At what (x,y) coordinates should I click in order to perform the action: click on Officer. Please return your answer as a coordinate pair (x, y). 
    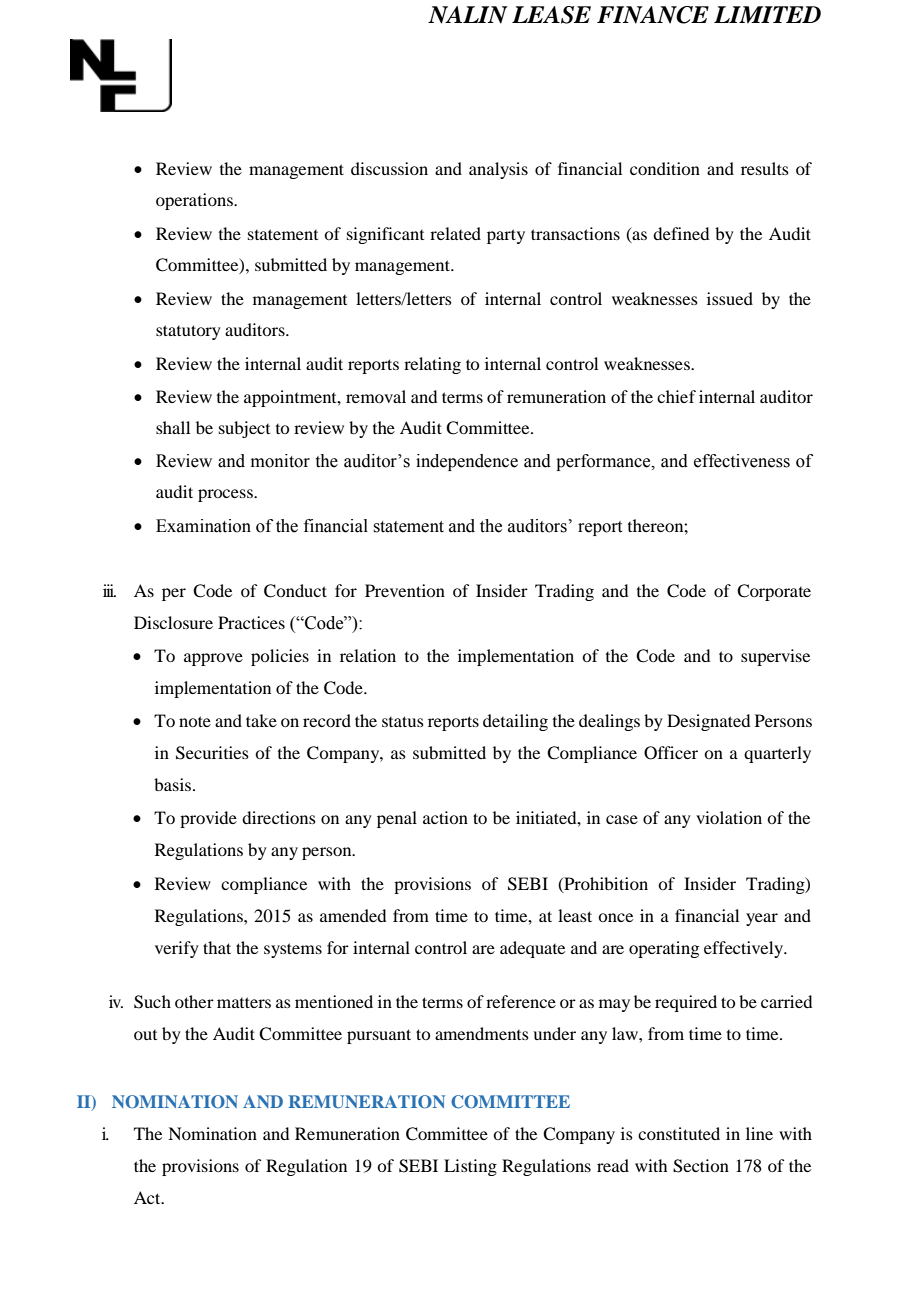
    Looking at the image, I should click on (671, 753).
